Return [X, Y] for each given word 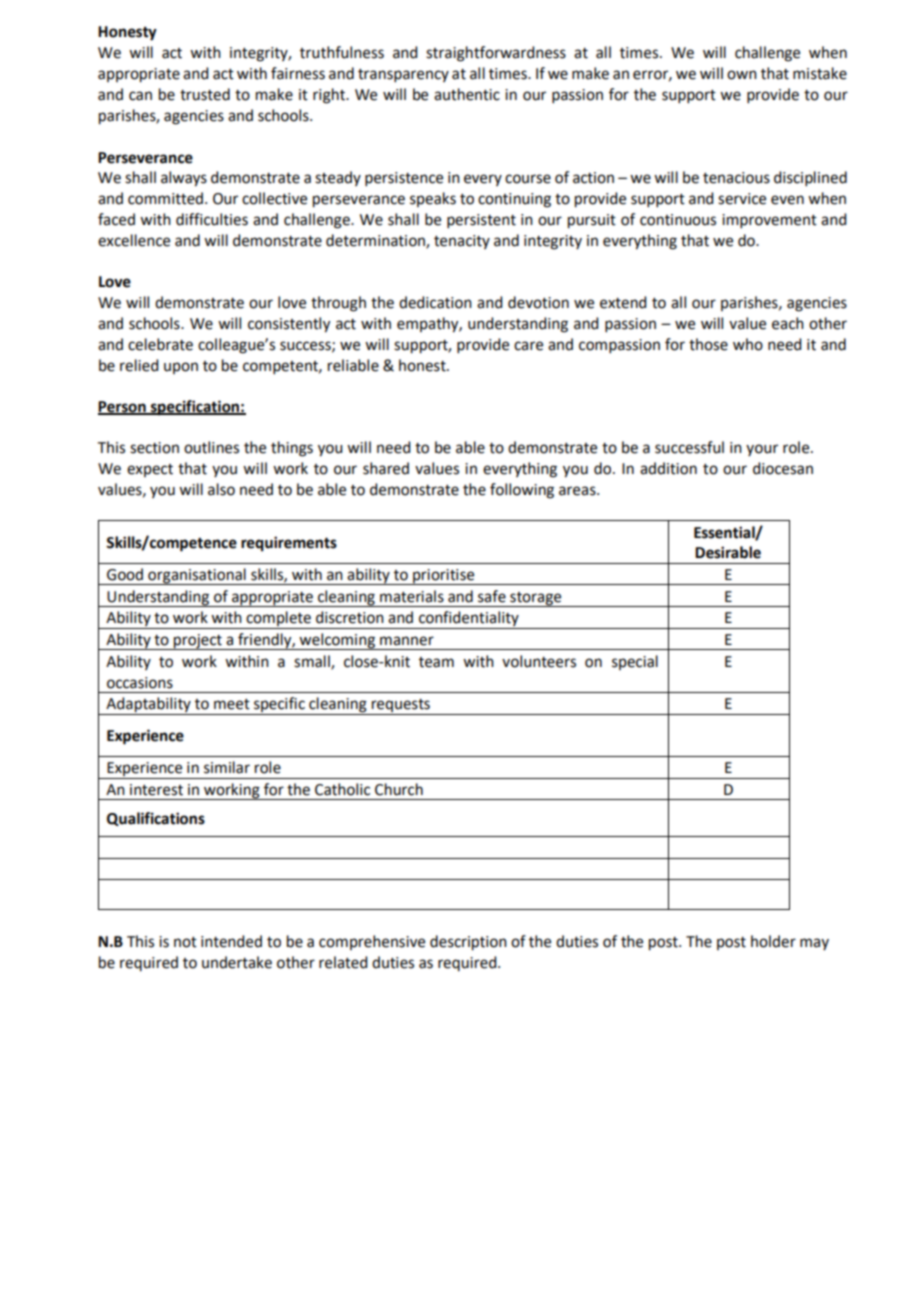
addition [668, 468]
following [522, 491]
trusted [205, 94]
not [185, 942]
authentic [467, 94]
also [221, 489]
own [742, 75]
